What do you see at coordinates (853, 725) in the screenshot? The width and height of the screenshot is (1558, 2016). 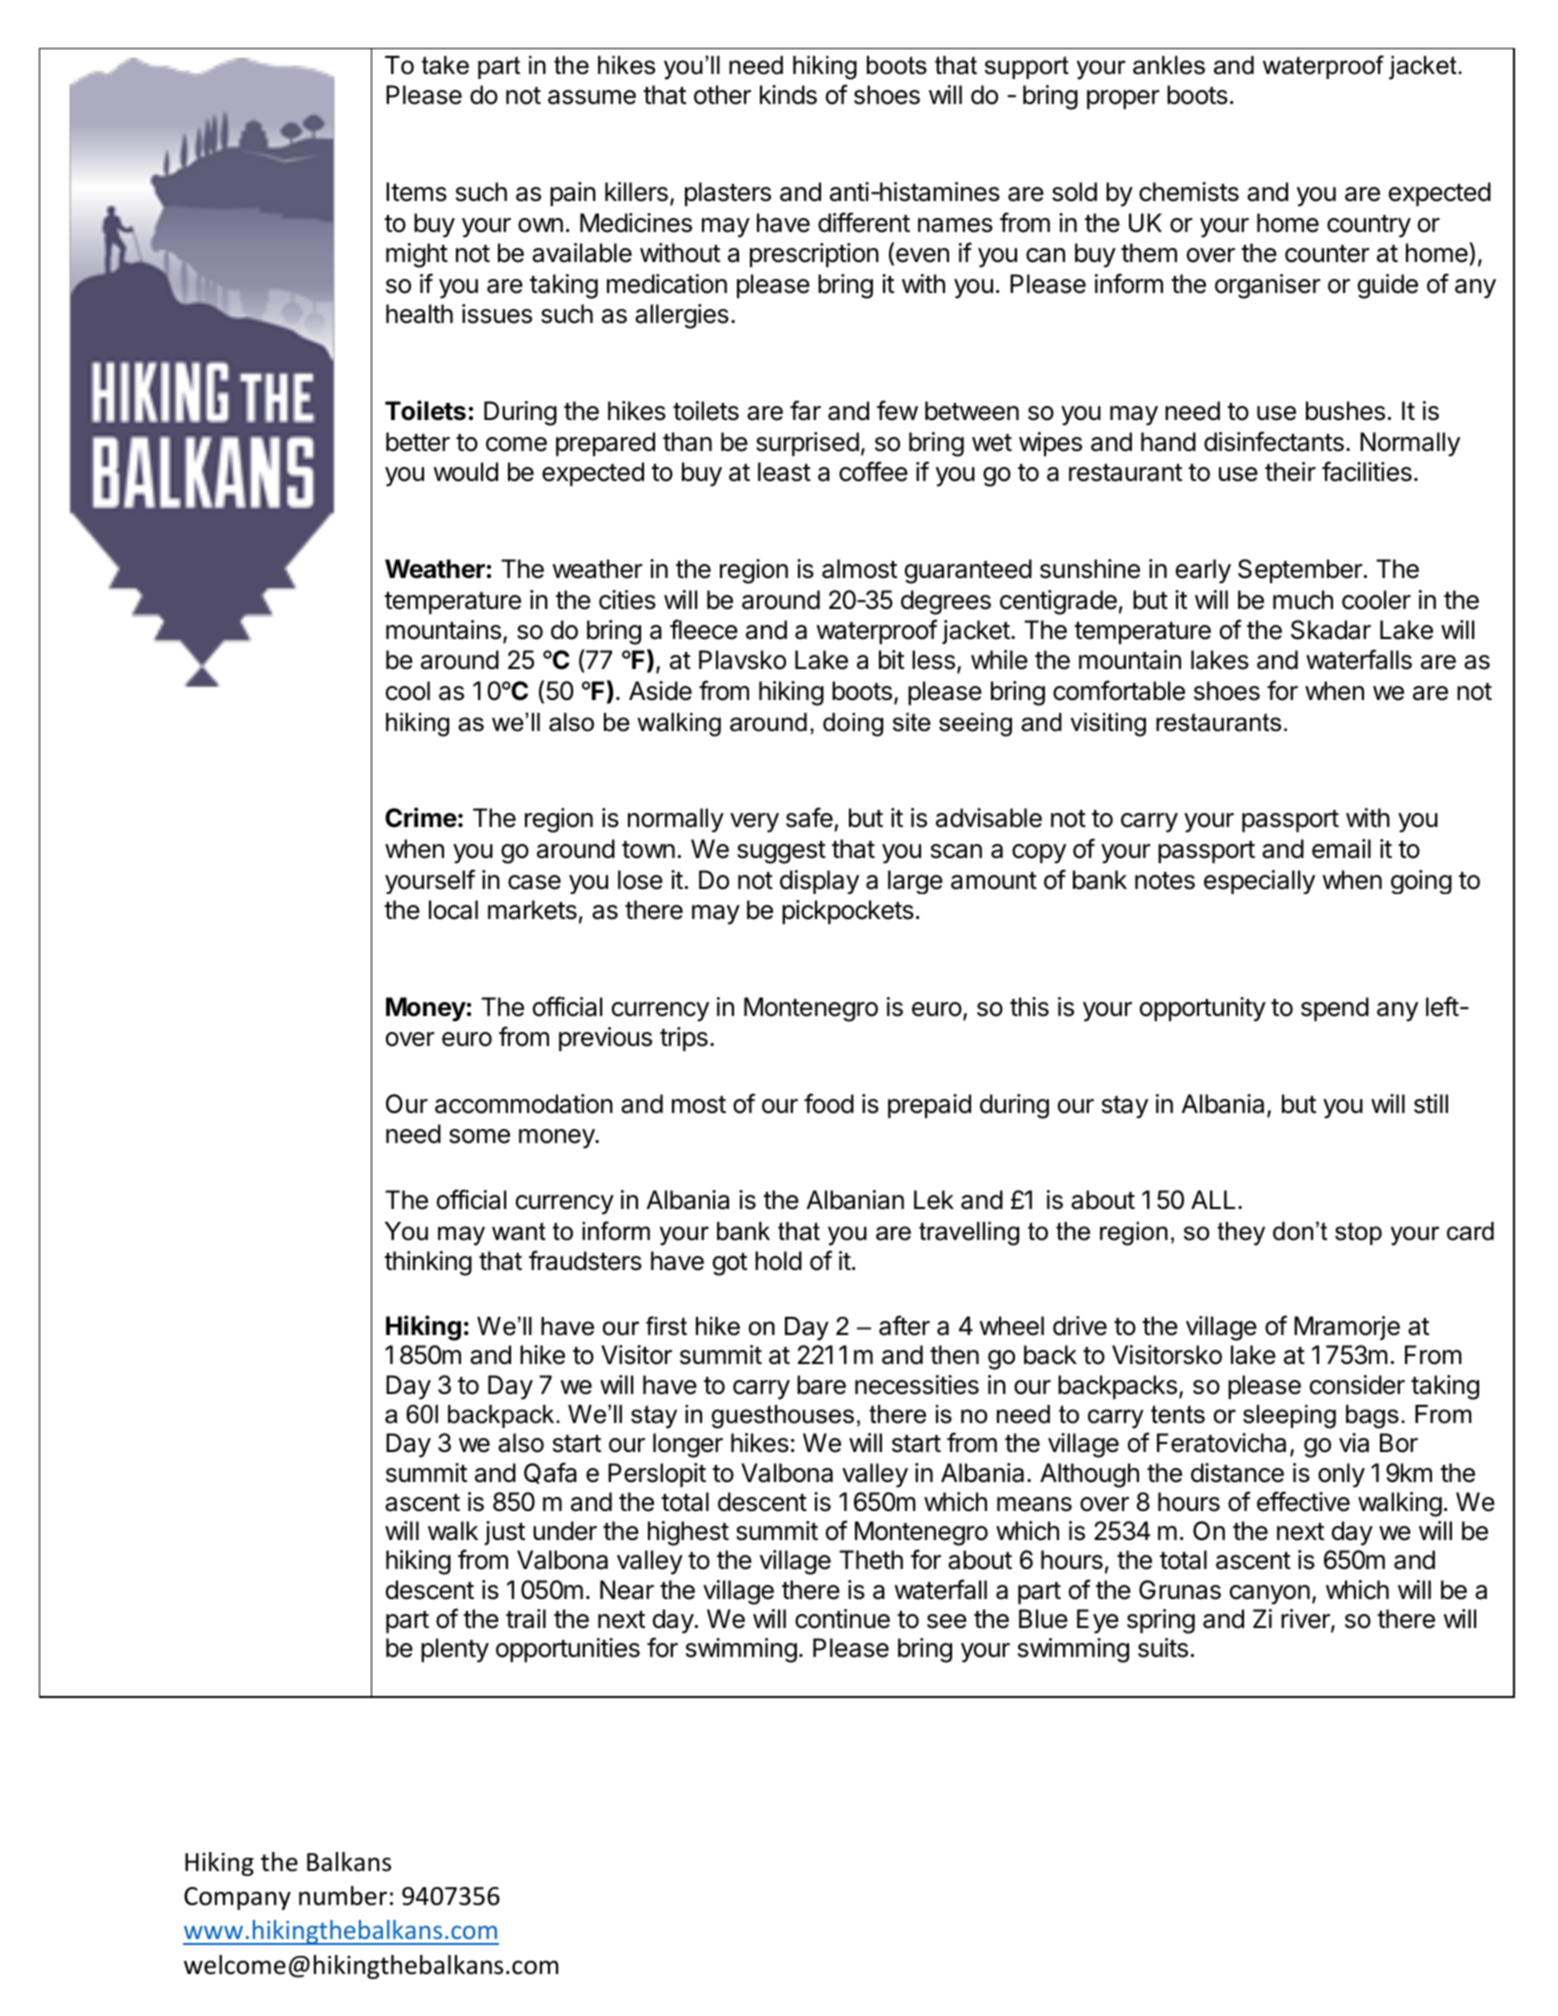 I see `doing` at bounding box center [853, 725].
